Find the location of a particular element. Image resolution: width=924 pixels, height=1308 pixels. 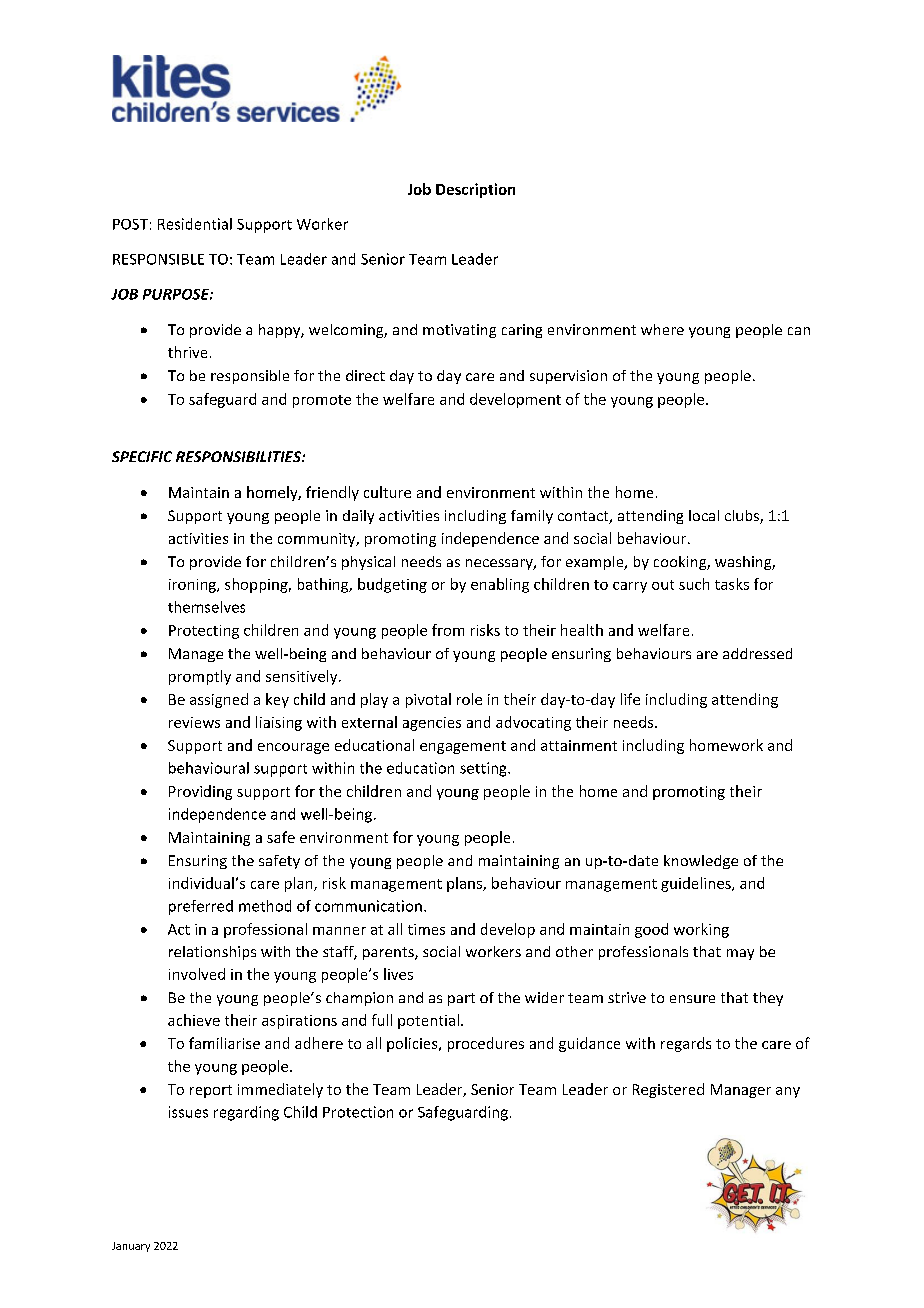

Residential is located at coordinates (195, 224).
